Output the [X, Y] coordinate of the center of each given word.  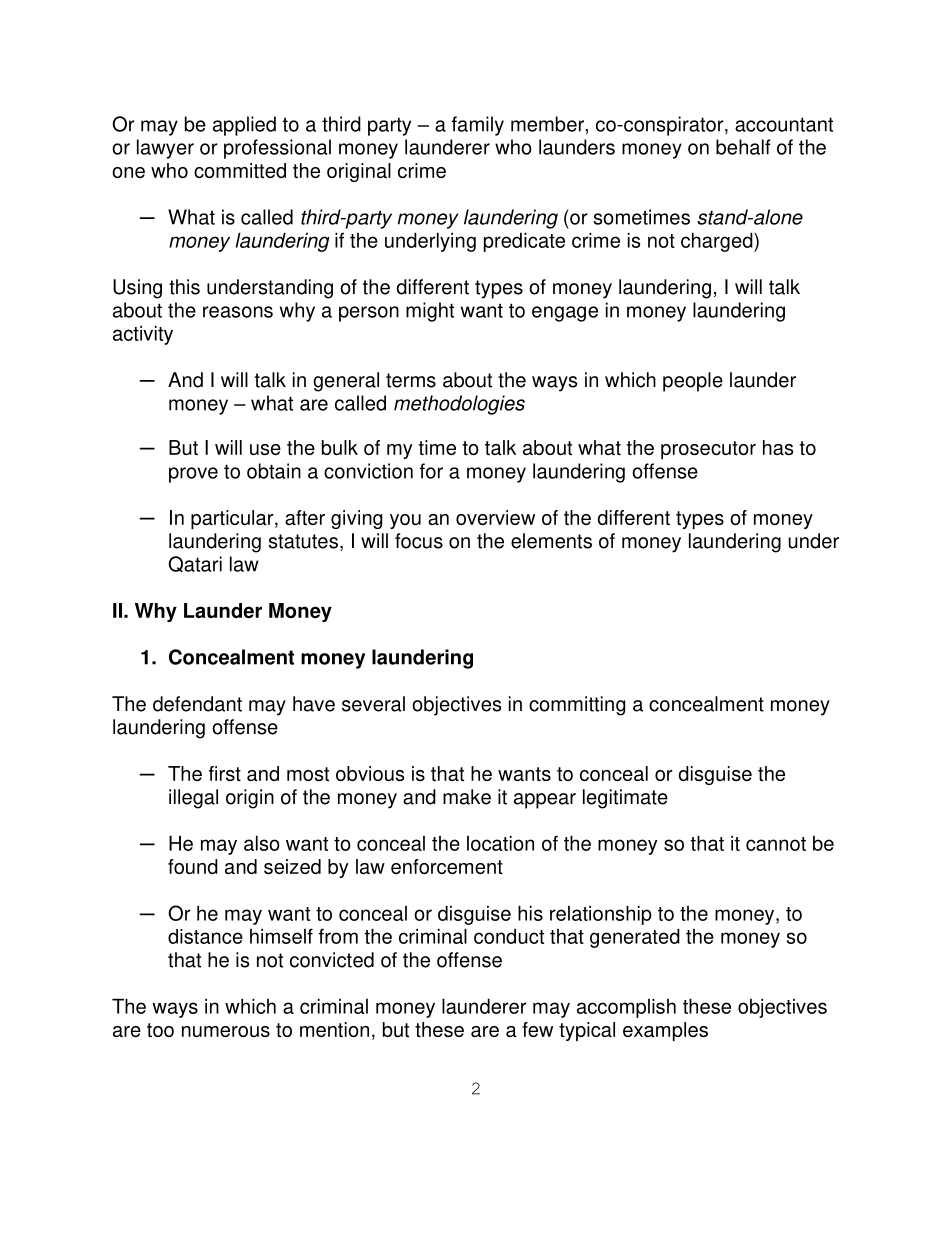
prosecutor [708, 450]
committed [240, 170]
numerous [226, 1031]
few [537, 1029]
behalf [743, 147]
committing [577, 706]
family [478, 126]
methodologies [459, 405]
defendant [197, 704]
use [265, 449]
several [373, 704]
